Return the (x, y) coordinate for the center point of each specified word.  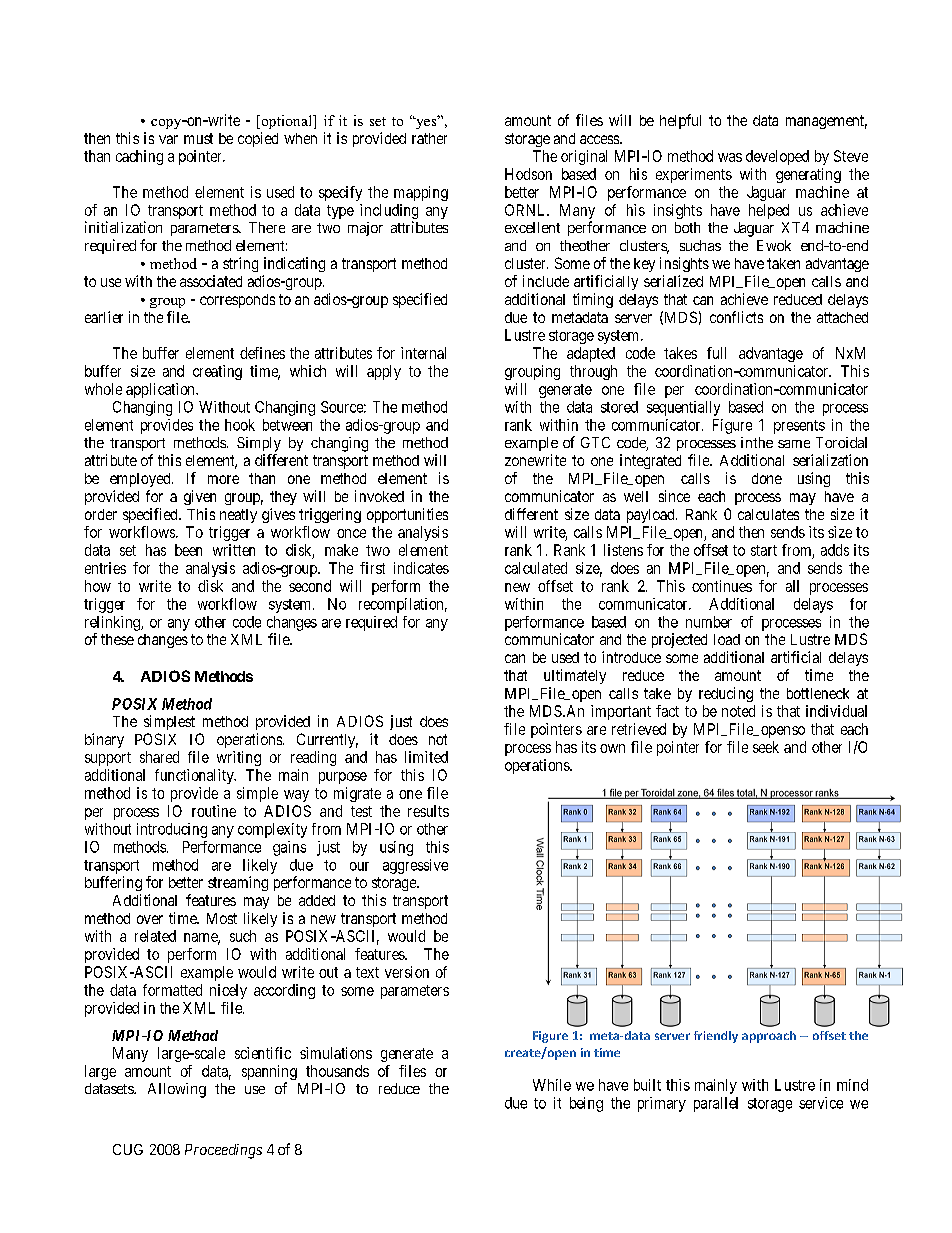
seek (766, 747)
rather (429, 138)
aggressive (415, 866)
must (198, 138)
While (552, 1085)
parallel (716, 1104)
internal (423, 353)
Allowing (177, 1090)
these (117, 639)
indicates (421, 568)
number (709, 622)
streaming (238, 883)
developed (777, 157)
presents (799, 427)
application (161, 390)
